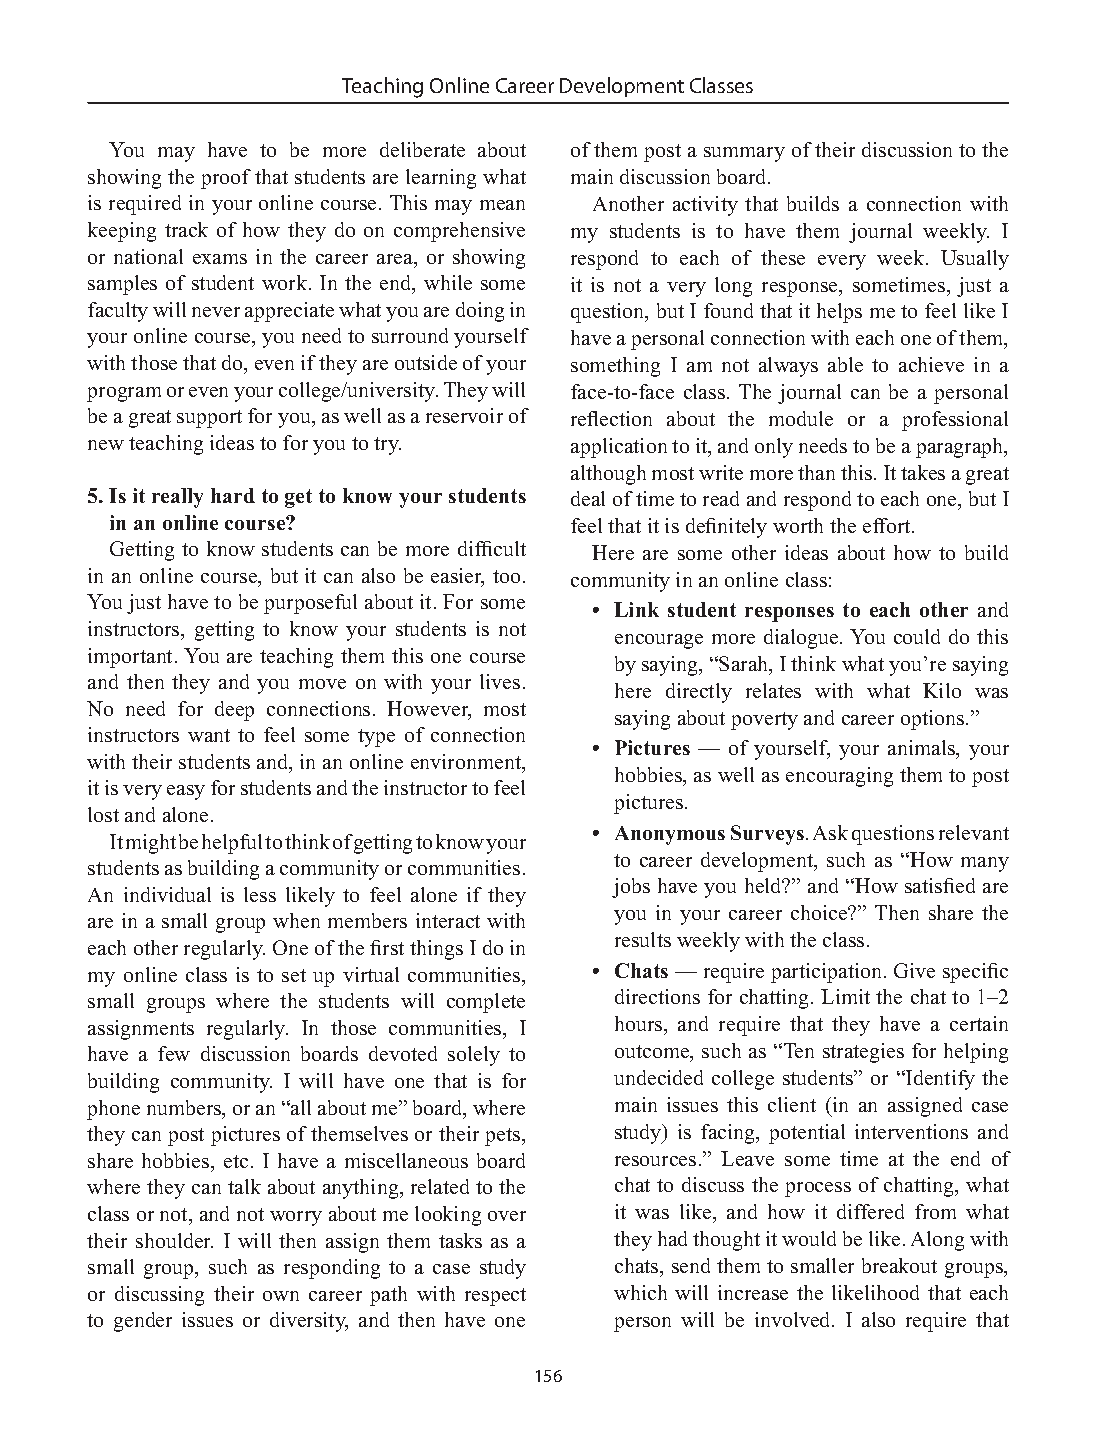 The height and width of the document is (1448, 1119). Describe the element at coordinates (495, 1297) in the document. I see `respect` at that location.
